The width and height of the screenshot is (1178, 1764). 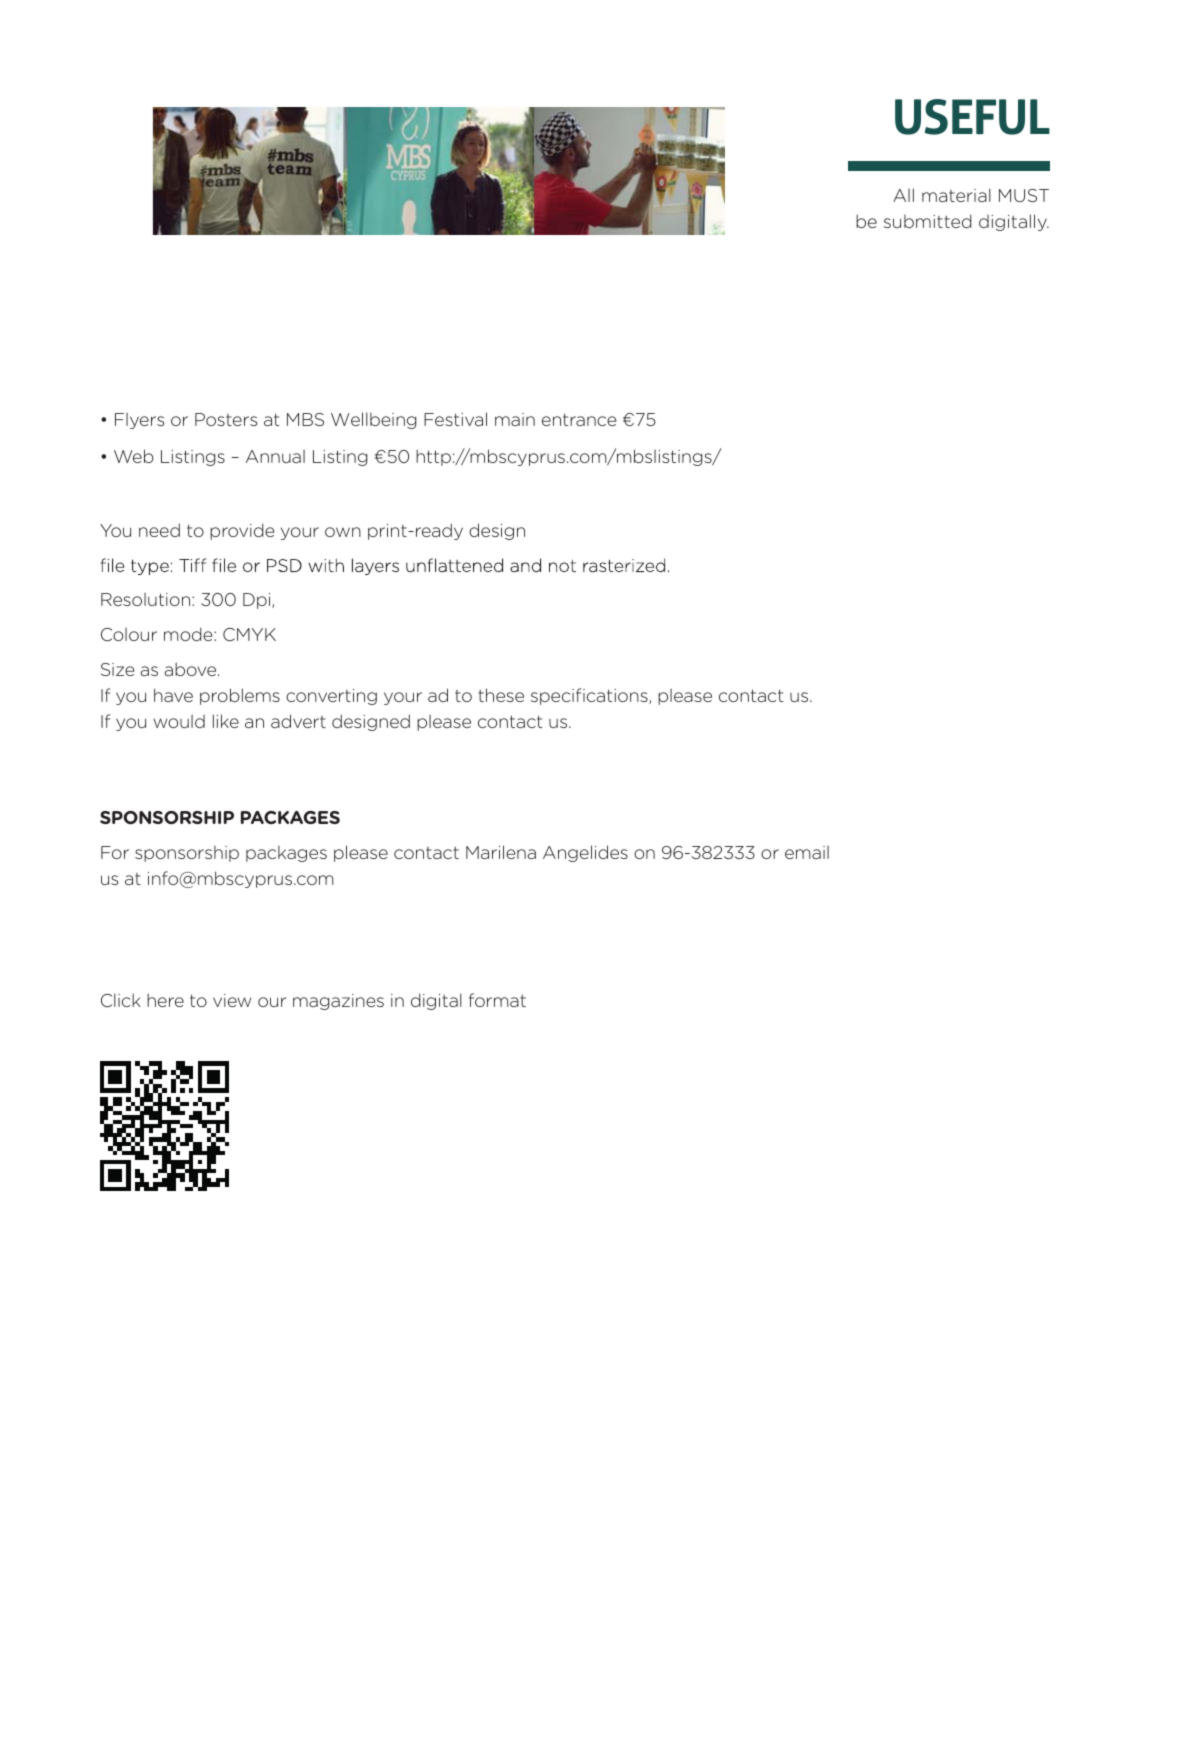 What do you see at coordinates (501, 695) in the screenshot?
I see `these` at bounding box center [501, 695].
